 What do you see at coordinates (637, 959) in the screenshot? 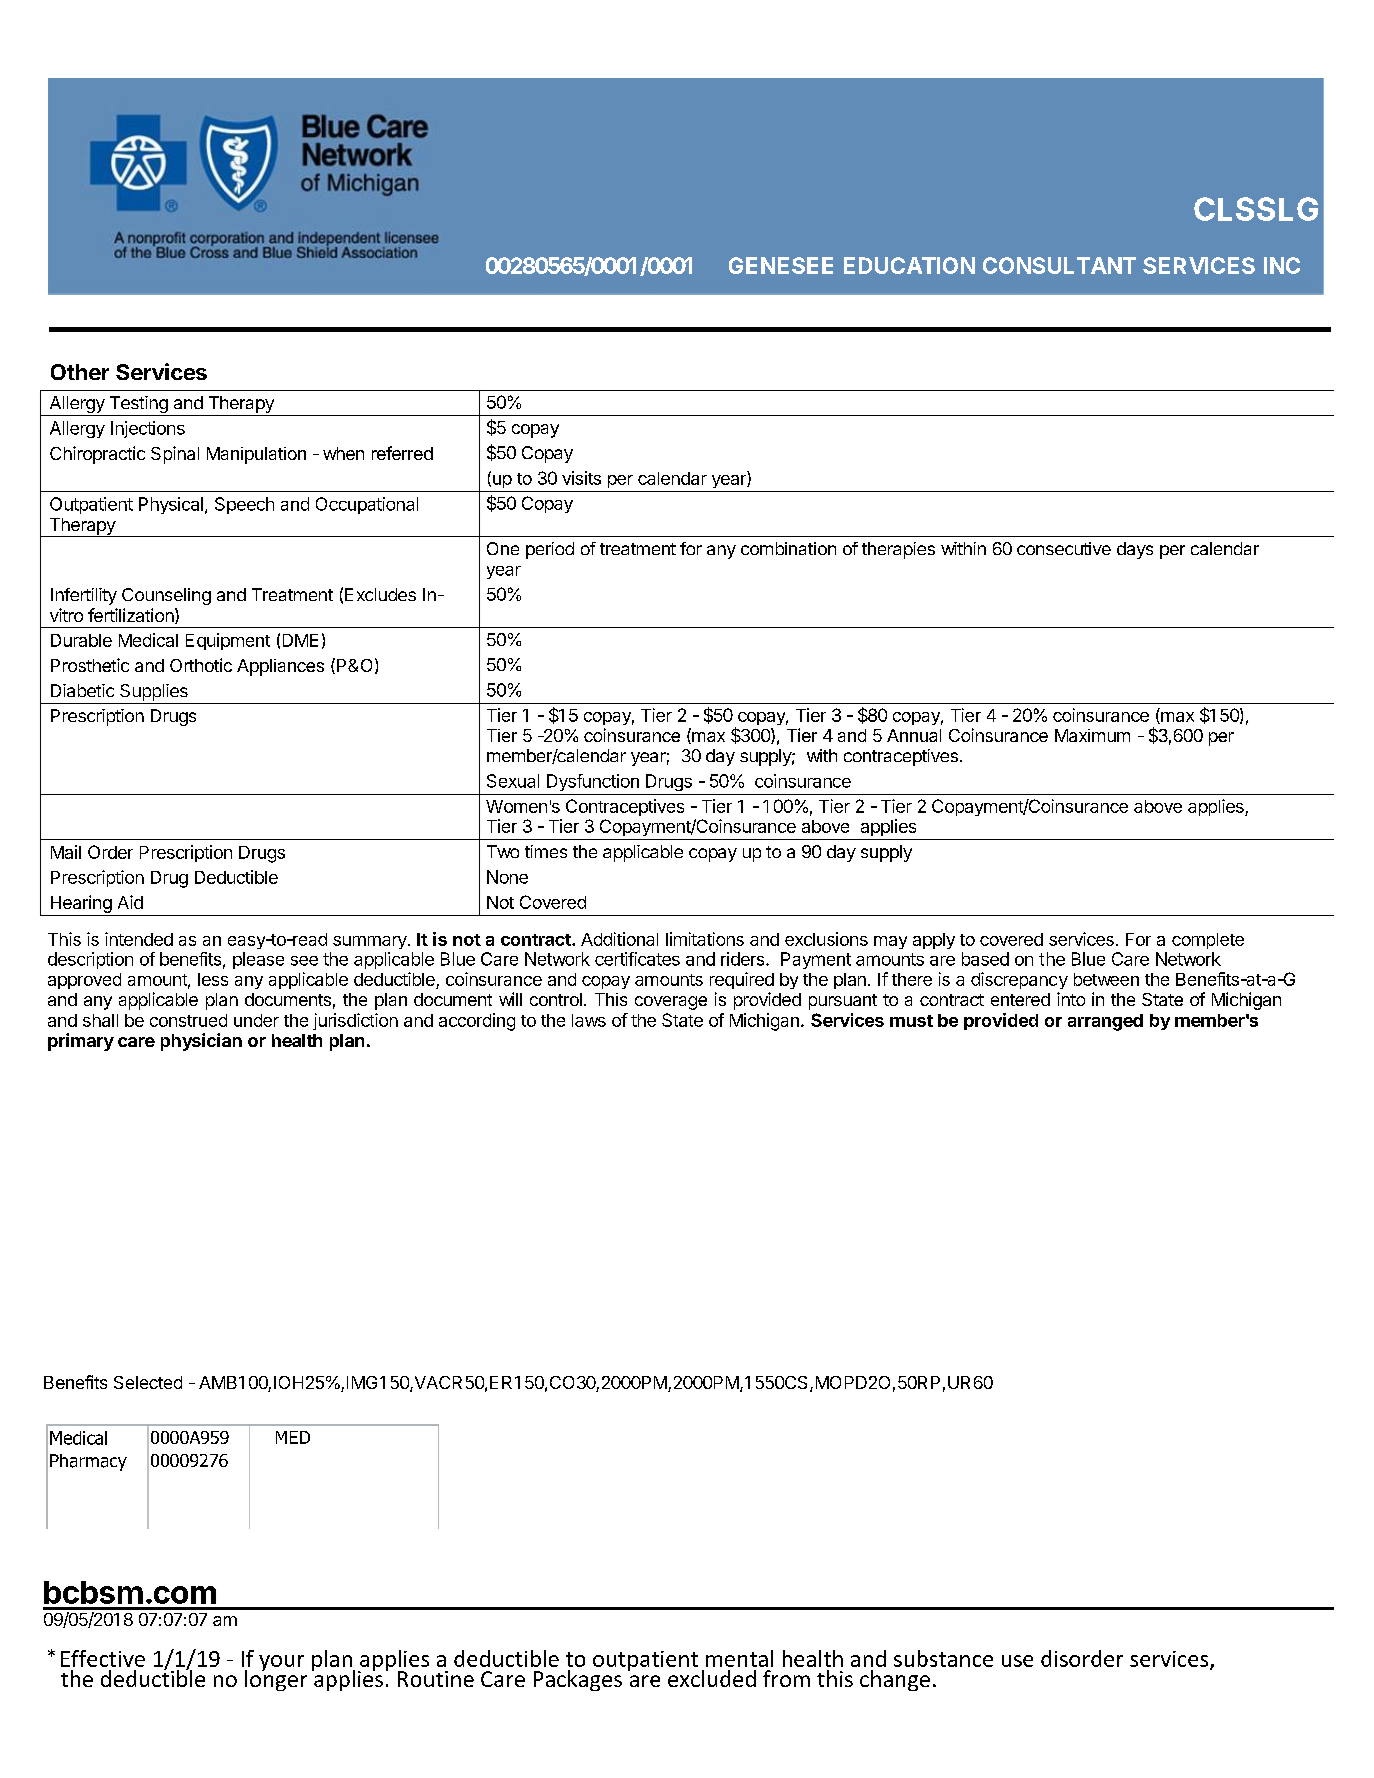
I see `certificates` at bounding box center [637, 959].
